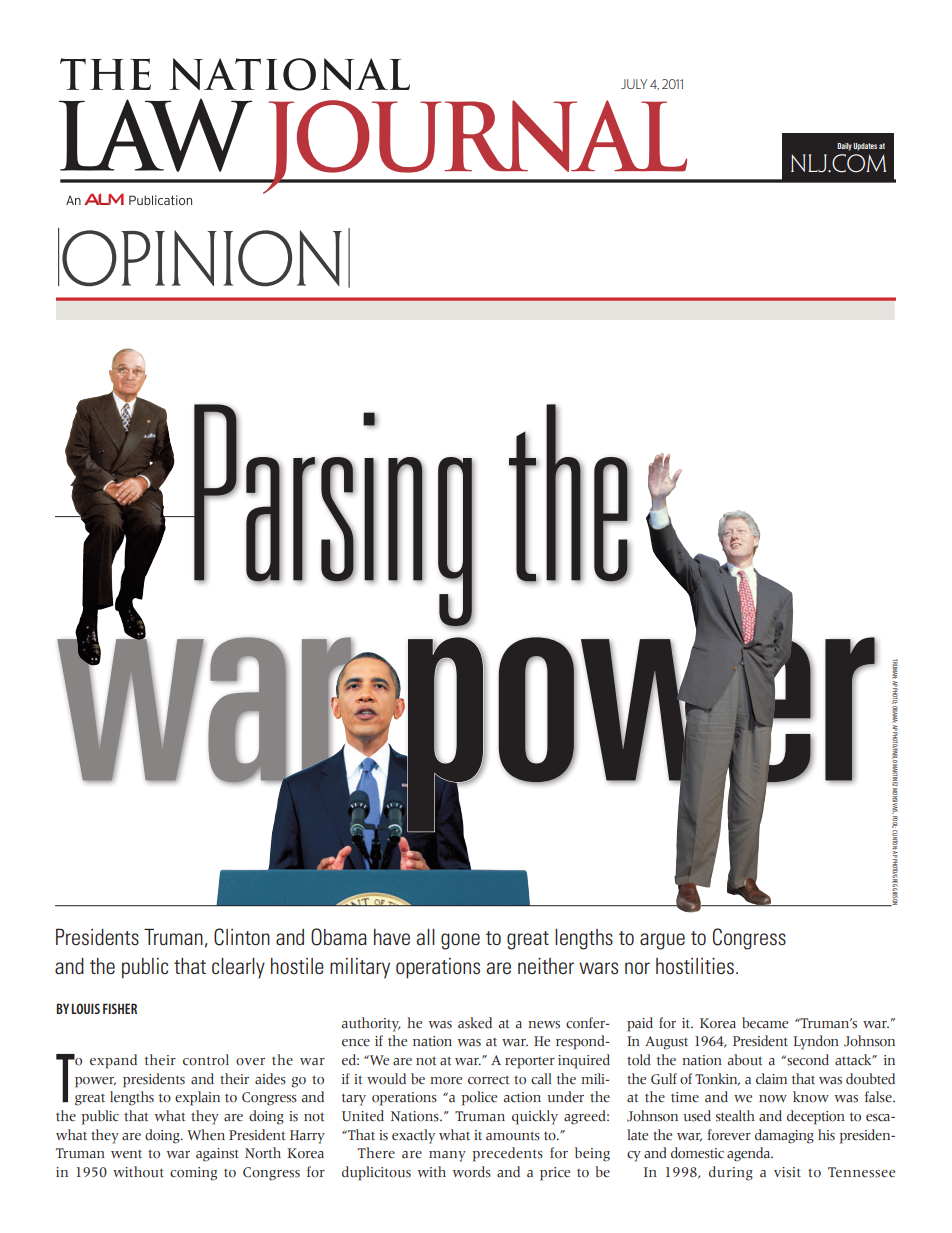 The width and height of the image is (952, 1233). Describe the element at coordinates (460, 941) in the image. I see `gone` at that location.
